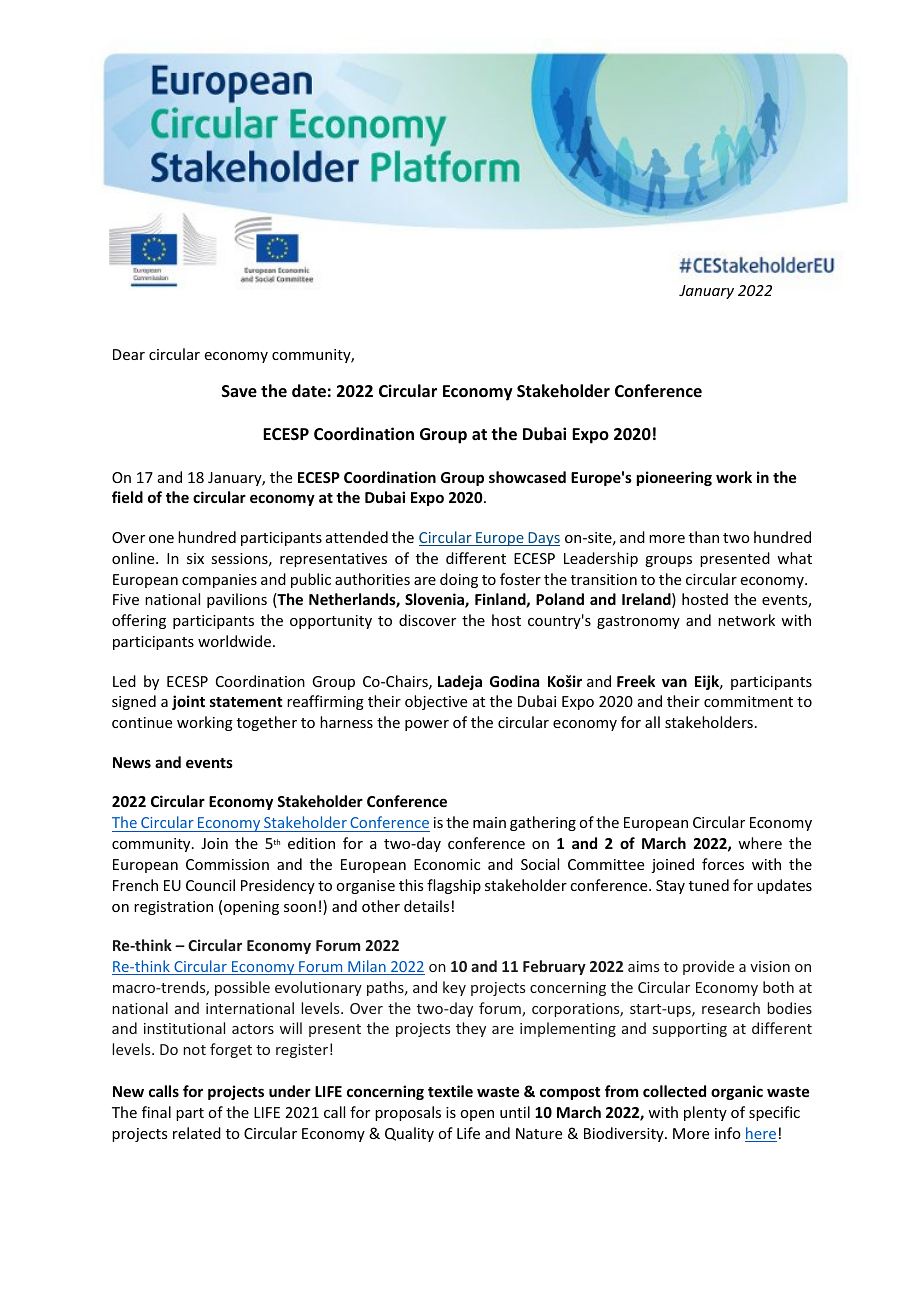  Describe the element at coordinates (236, 641) in the screenshot. I see `worldwide` at that location.
